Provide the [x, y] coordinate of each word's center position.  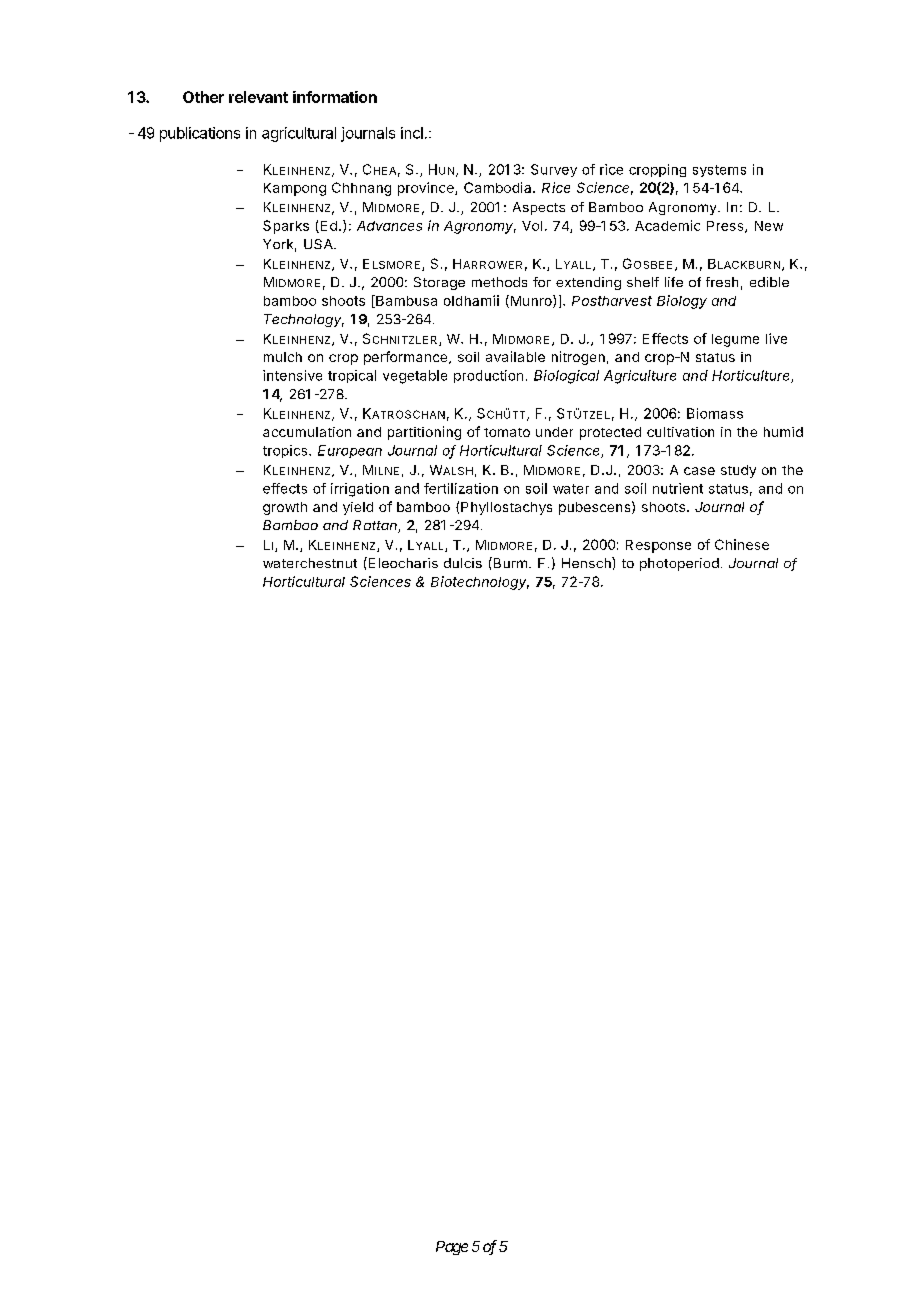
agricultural [299, 134]
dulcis [463, 563]
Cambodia [499, 187]
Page [452, 1248]
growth [285, 508]
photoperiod [679, 564]
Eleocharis [402, 562]
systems [719, 171]
